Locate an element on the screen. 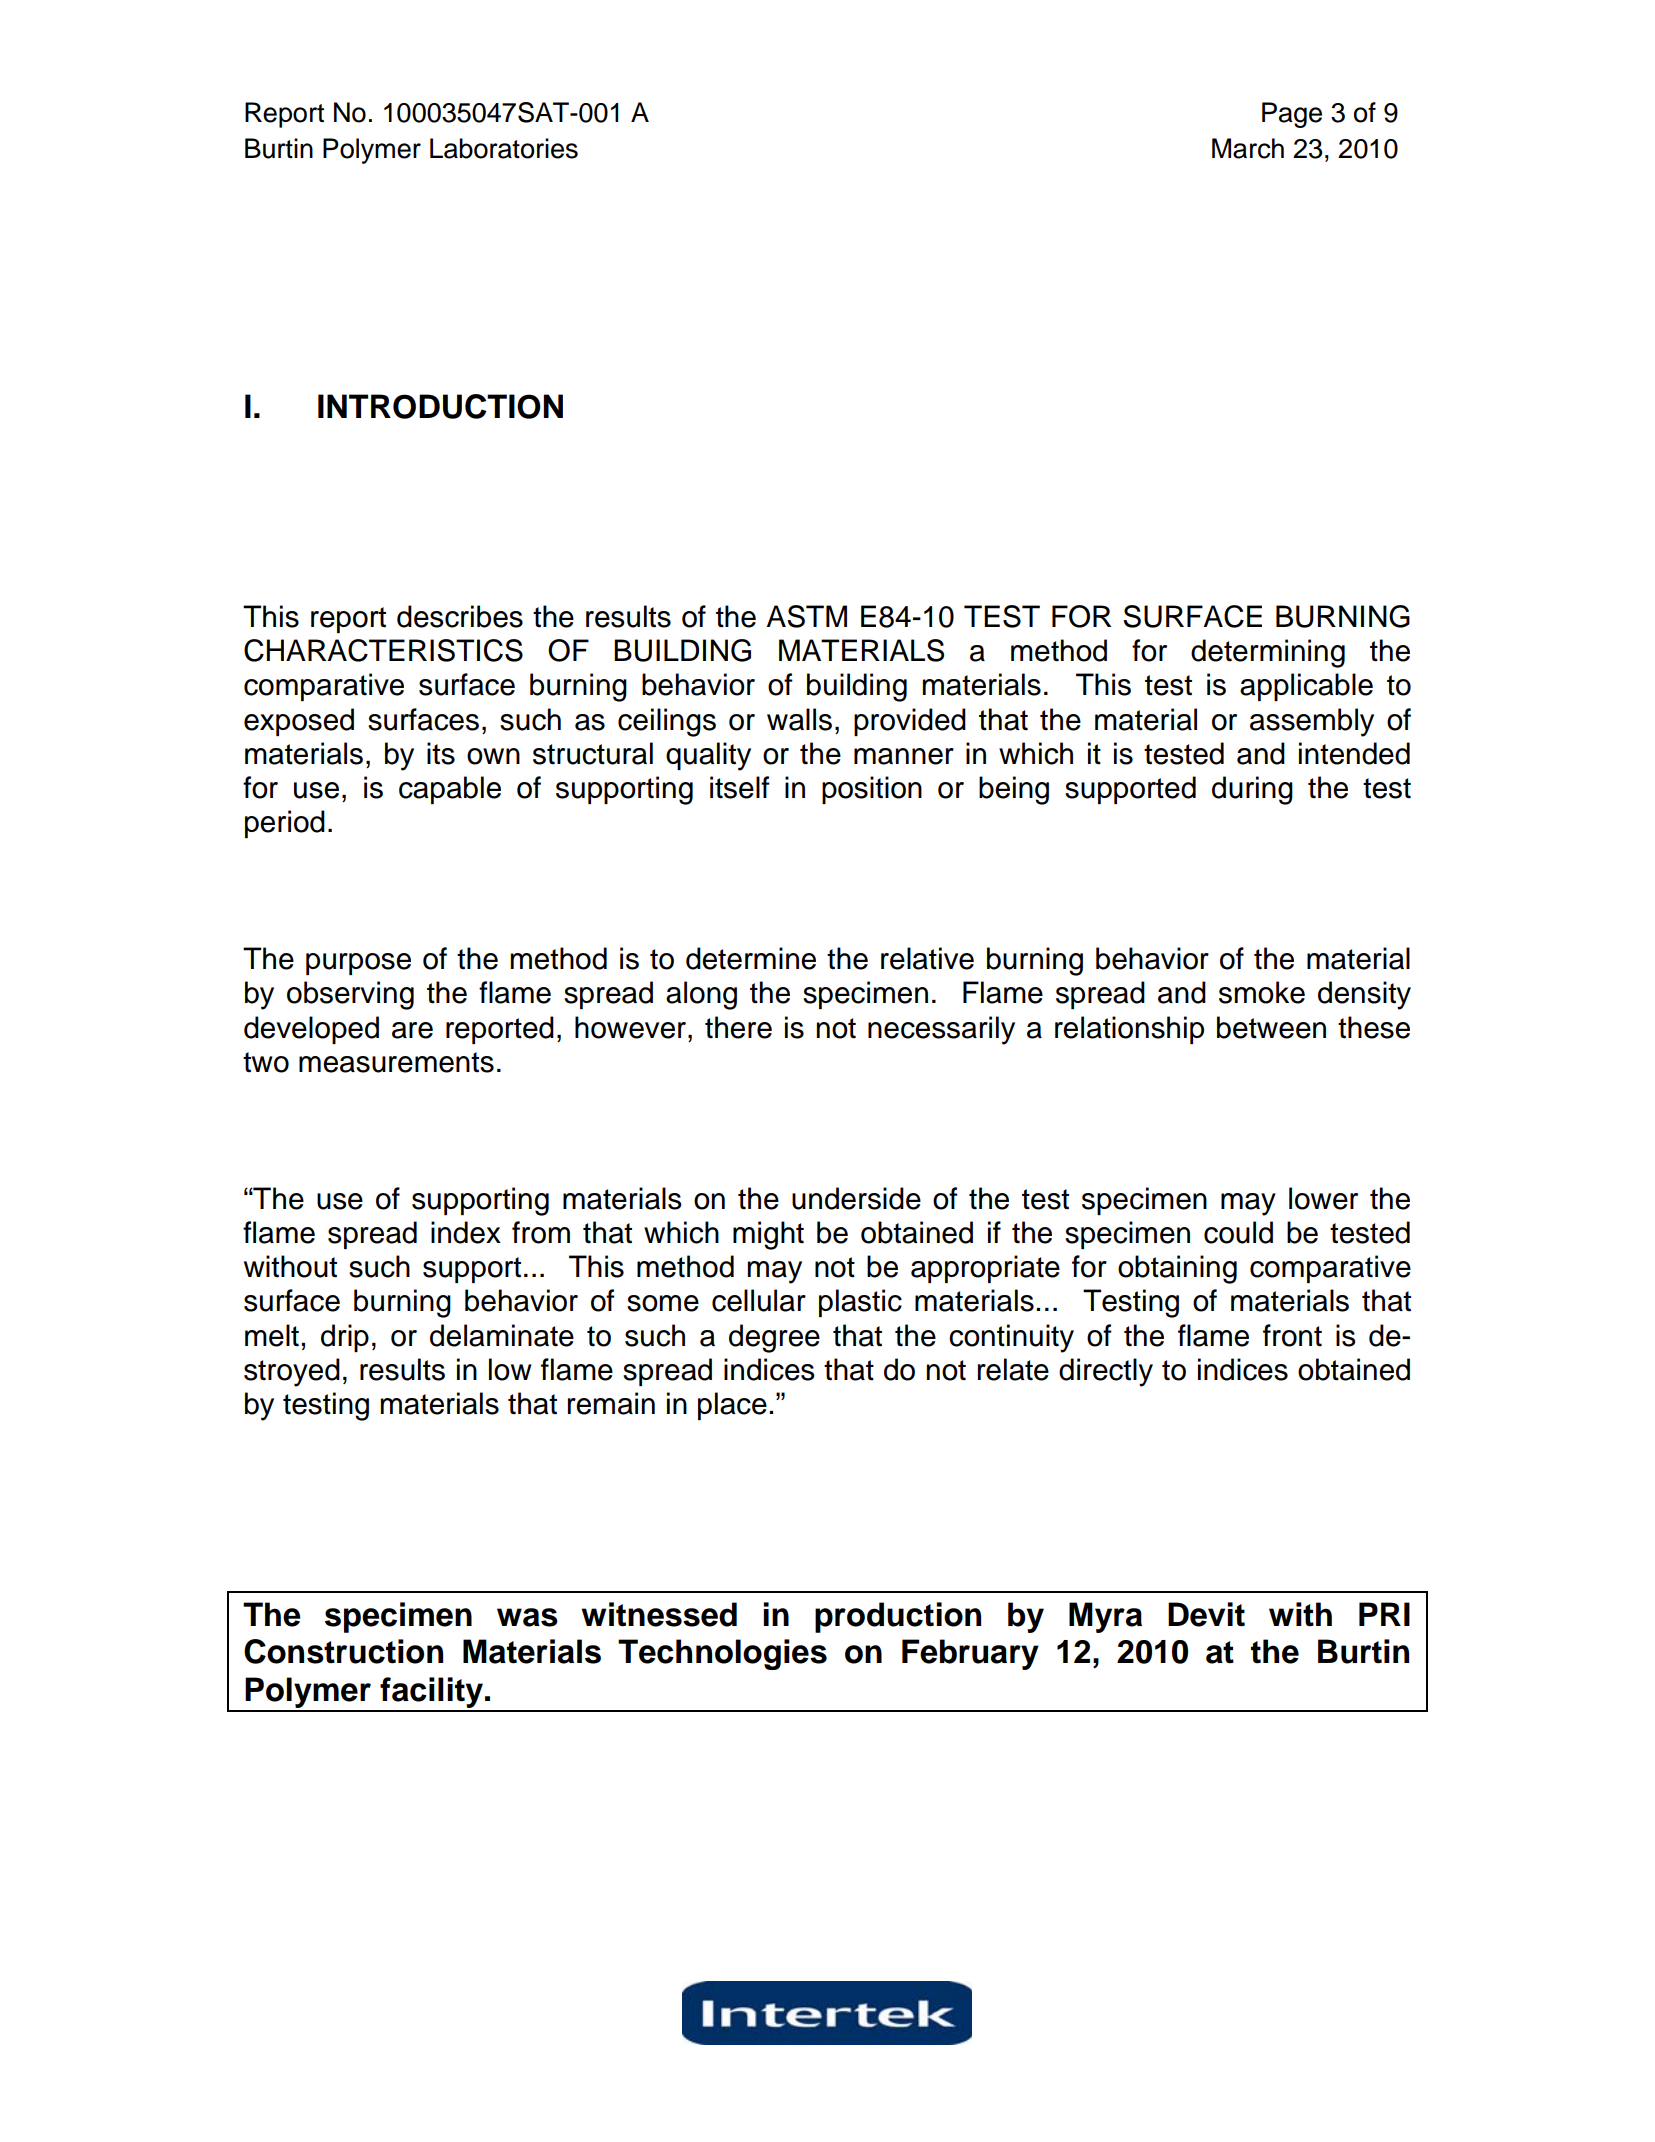 This screenshot has height=2142, width=1655. determine is located at coordinates (751, 958).
